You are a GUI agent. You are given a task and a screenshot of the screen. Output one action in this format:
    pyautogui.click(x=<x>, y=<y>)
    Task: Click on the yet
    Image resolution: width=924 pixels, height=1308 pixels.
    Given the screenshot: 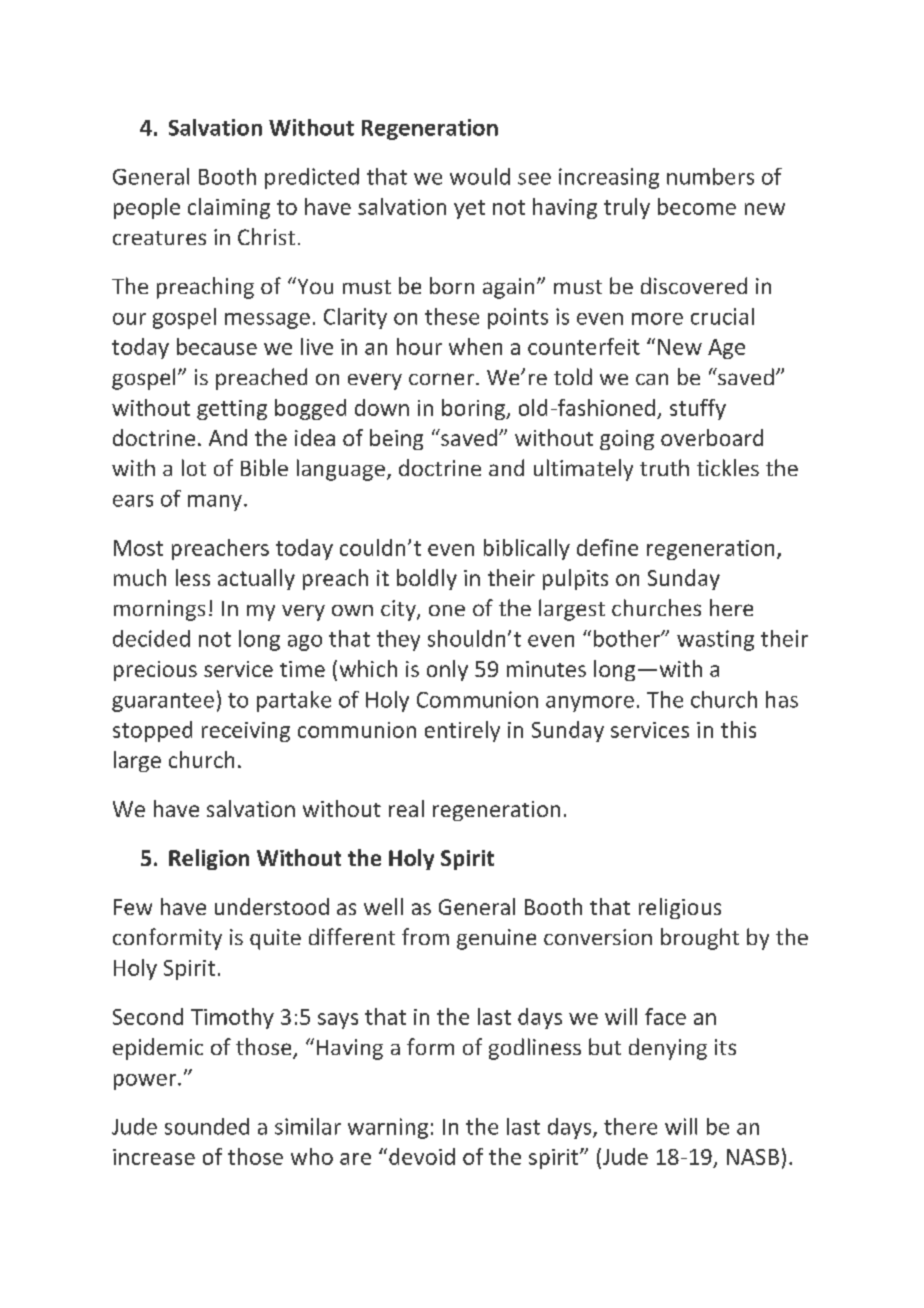 What is the action you would take?
    pyautogui.click(x=469, y=209)
